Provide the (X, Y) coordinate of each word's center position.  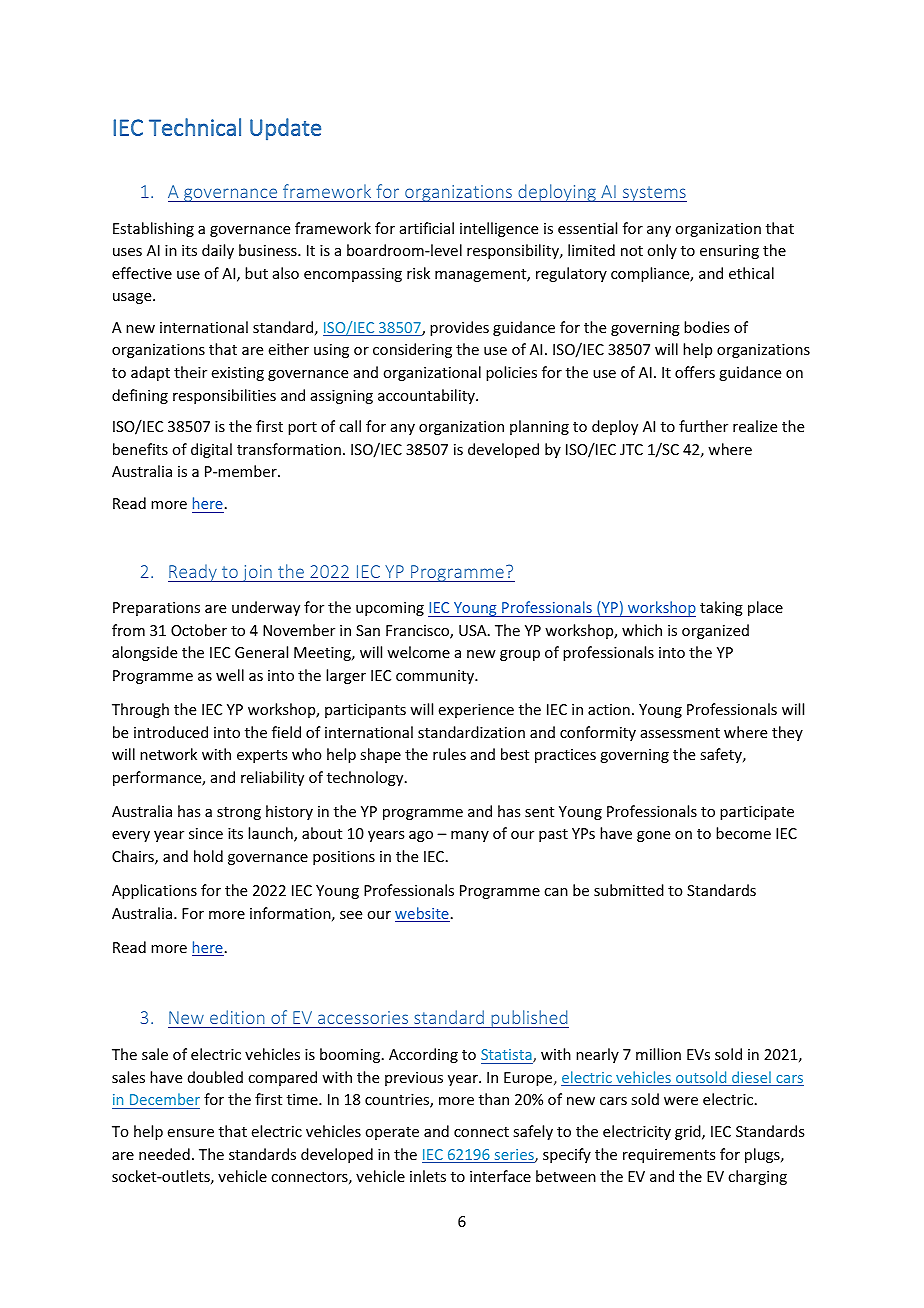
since (206, 833)
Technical (195, 127)
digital (211, 450)
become (743, 833)
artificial (427, 228)
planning (539, 427)
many (470, 836)
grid (689, 1132)
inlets (428, 1176)
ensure (191, 1133)
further (703, 426)
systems (653, 194)
